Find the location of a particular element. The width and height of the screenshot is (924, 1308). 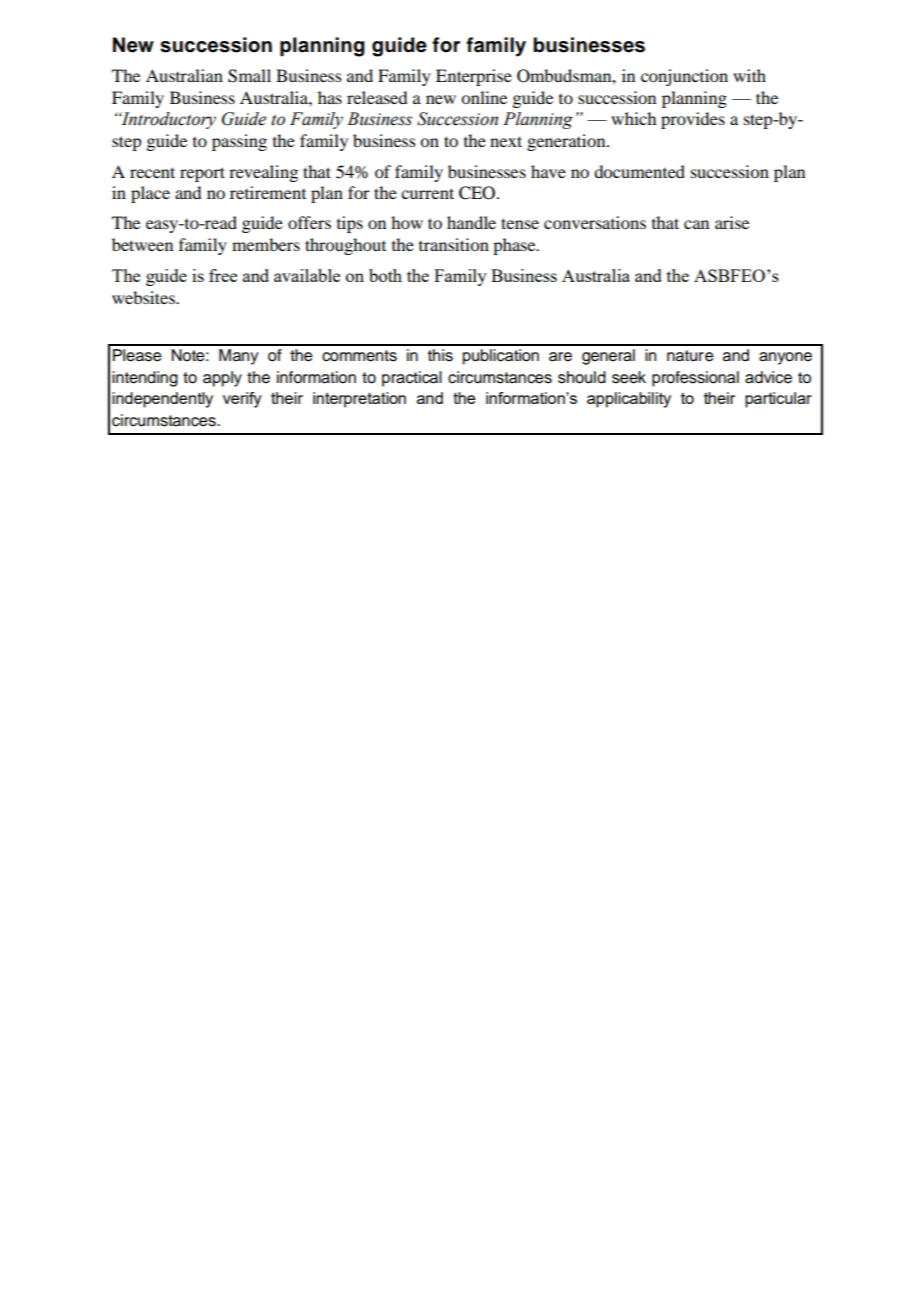

next is located at coordinates (506, 141).
